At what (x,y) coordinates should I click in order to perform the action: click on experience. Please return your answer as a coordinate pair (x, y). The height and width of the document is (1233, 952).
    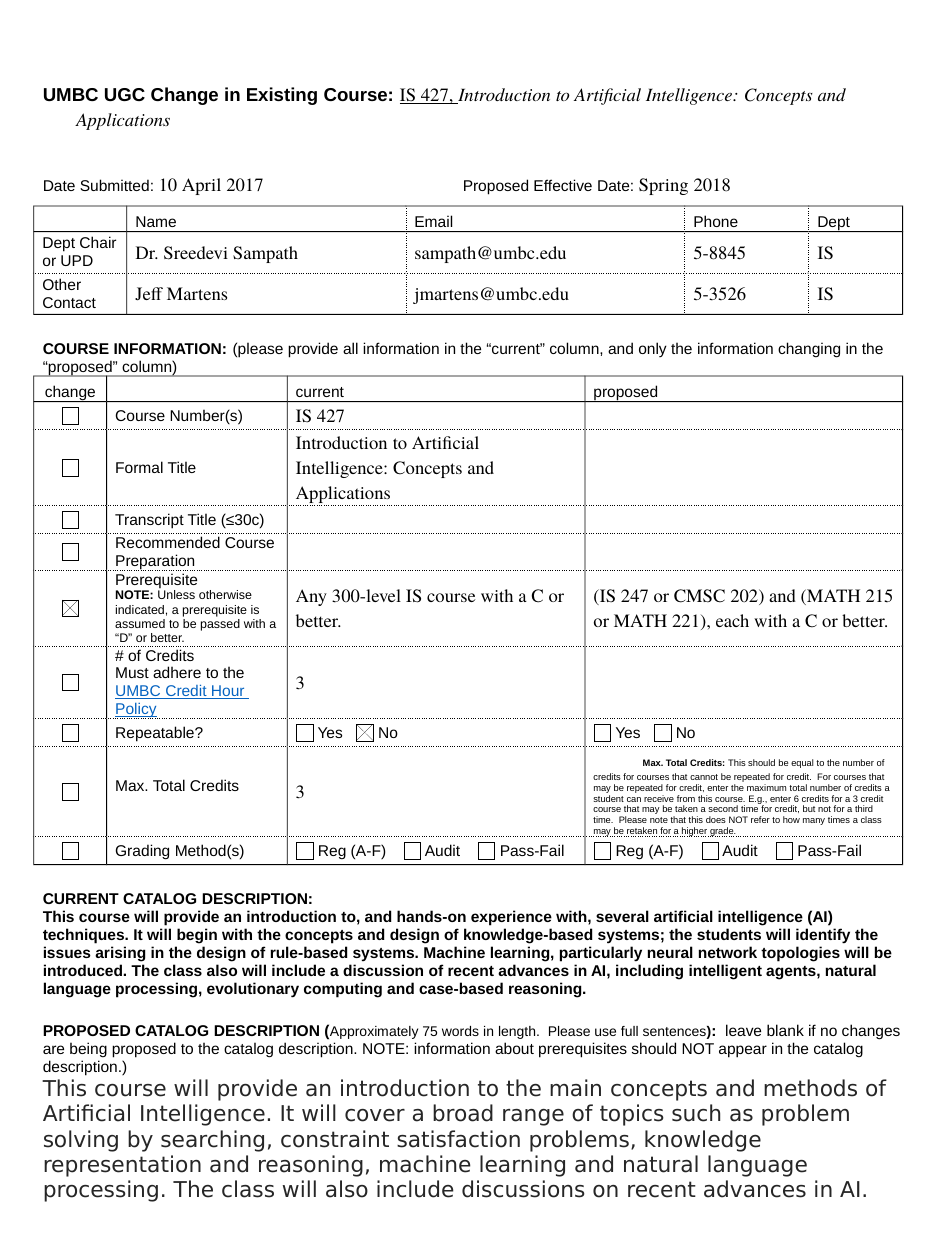
    Looking at the image, I should click on (511, 918).
